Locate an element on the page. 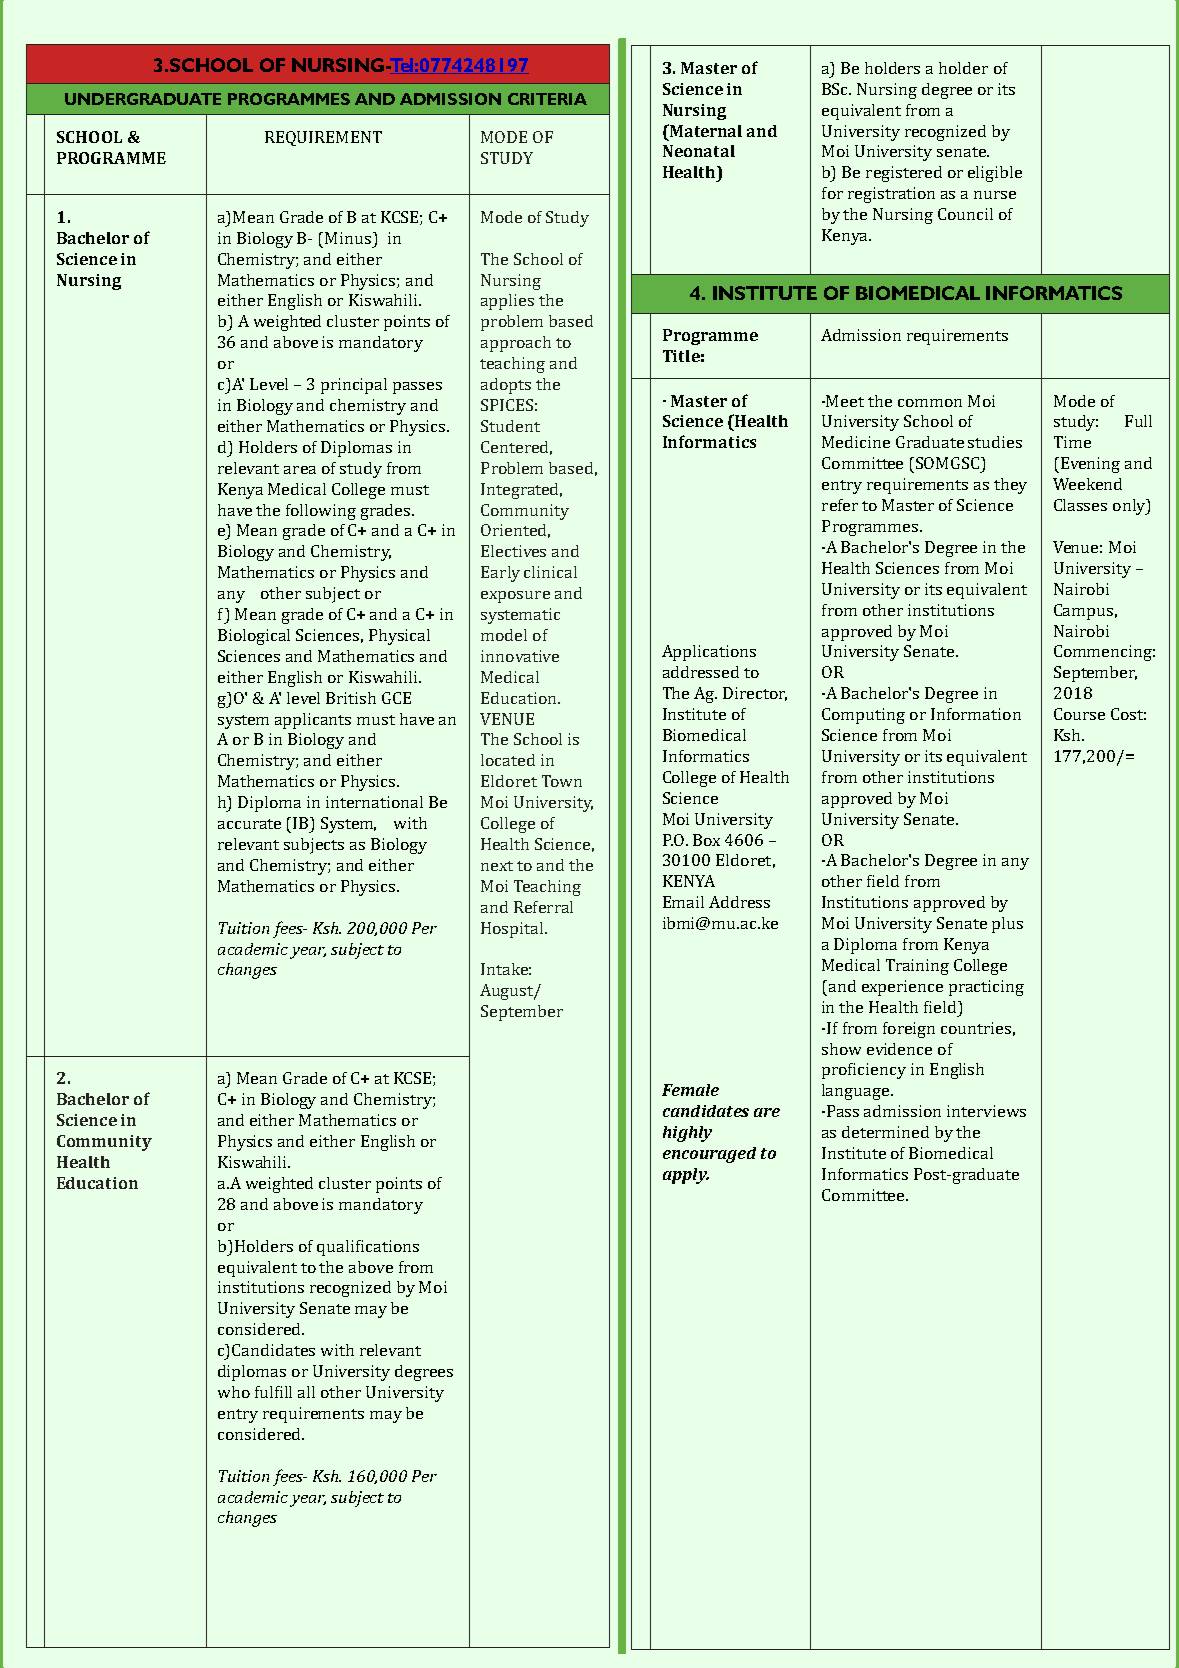  apply is located at coordinates (686, 1176).
